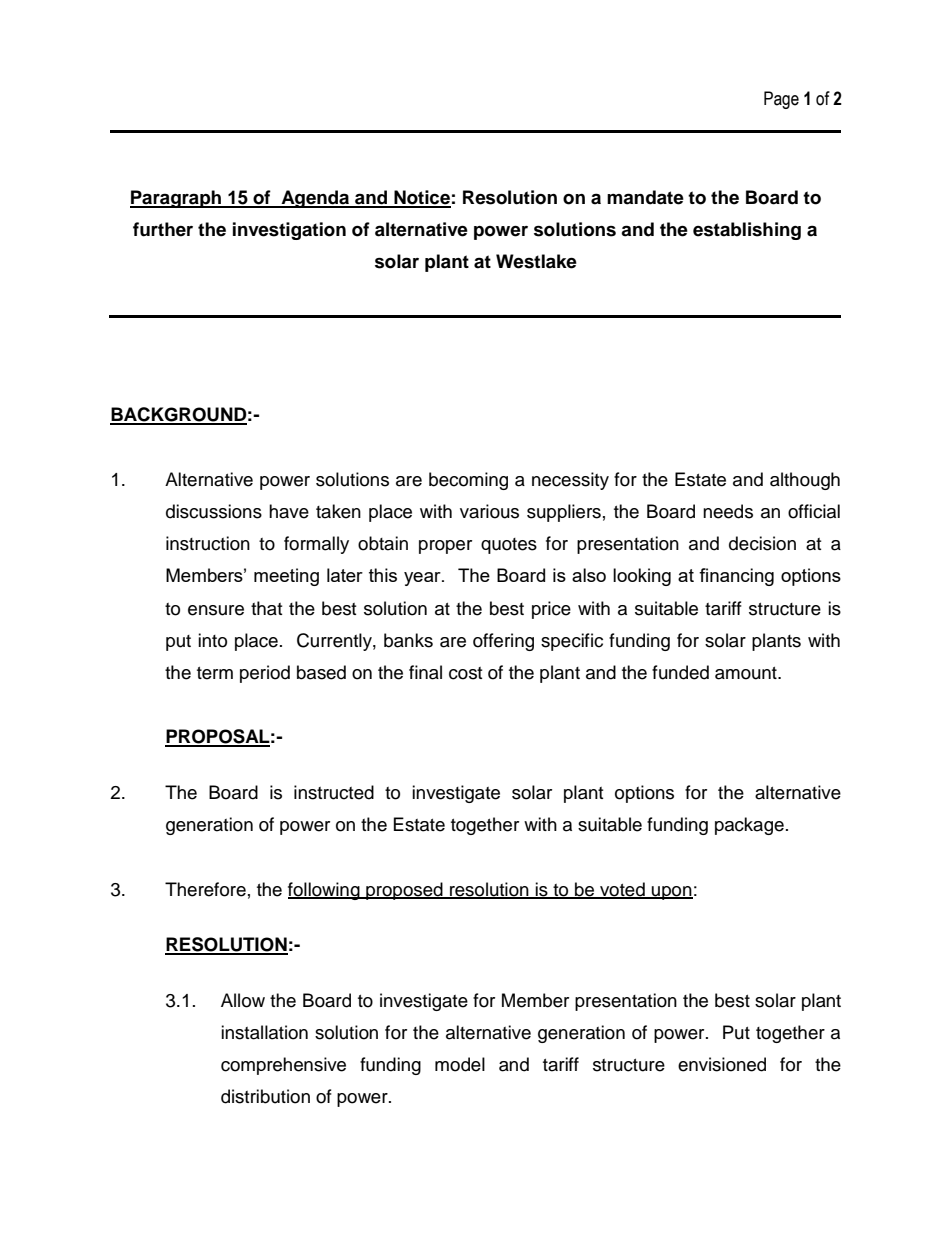  What do you see at coordinates (176, 199) in the page?
I see `Paragraph` at bounding box center [176, 199].
